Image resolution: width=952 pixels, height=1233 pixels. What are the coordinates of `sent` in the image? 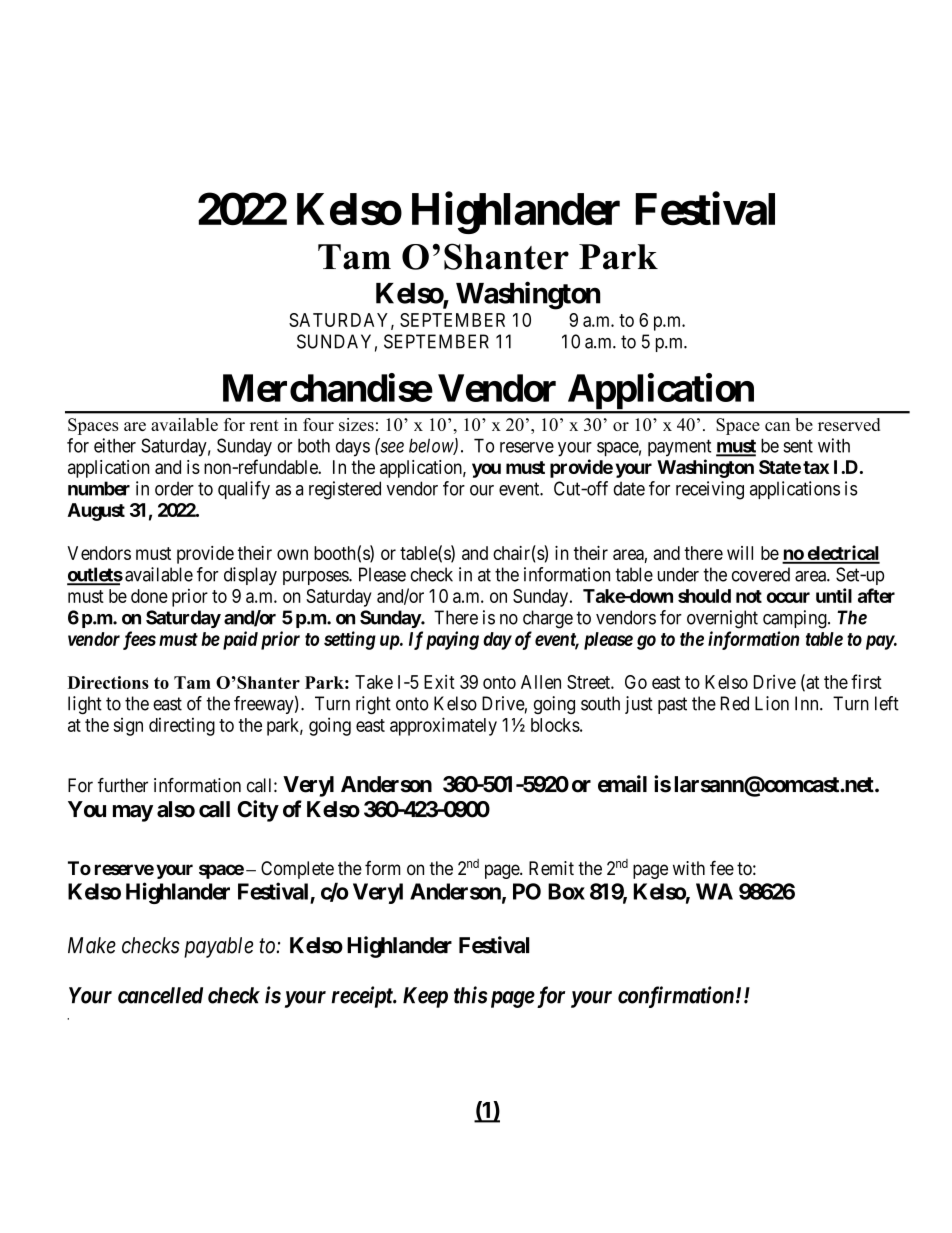 It's located at (798, 446).
